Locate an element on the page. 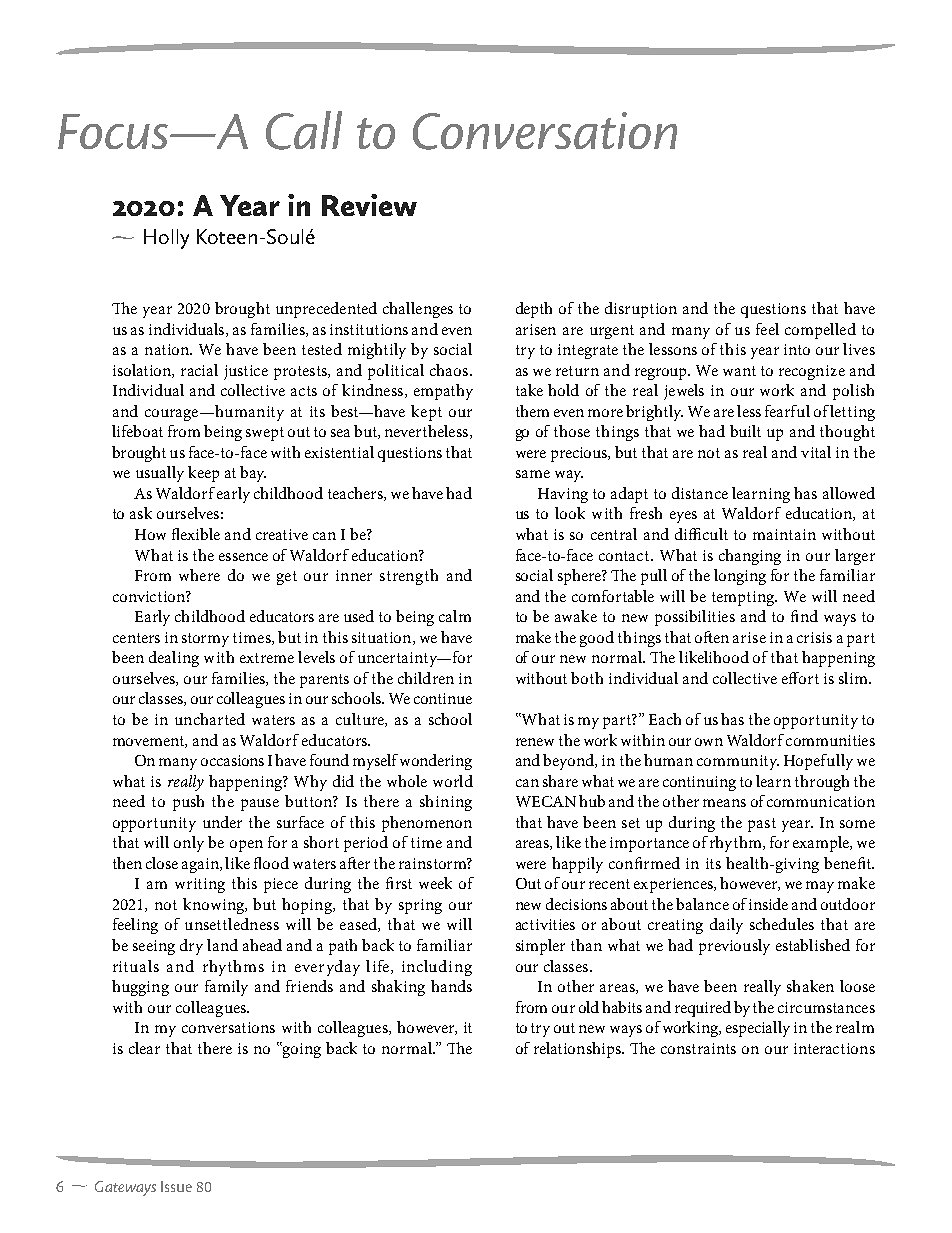 This page has width=952, height=1233. relationships is located at coordinates (578, 1050).
